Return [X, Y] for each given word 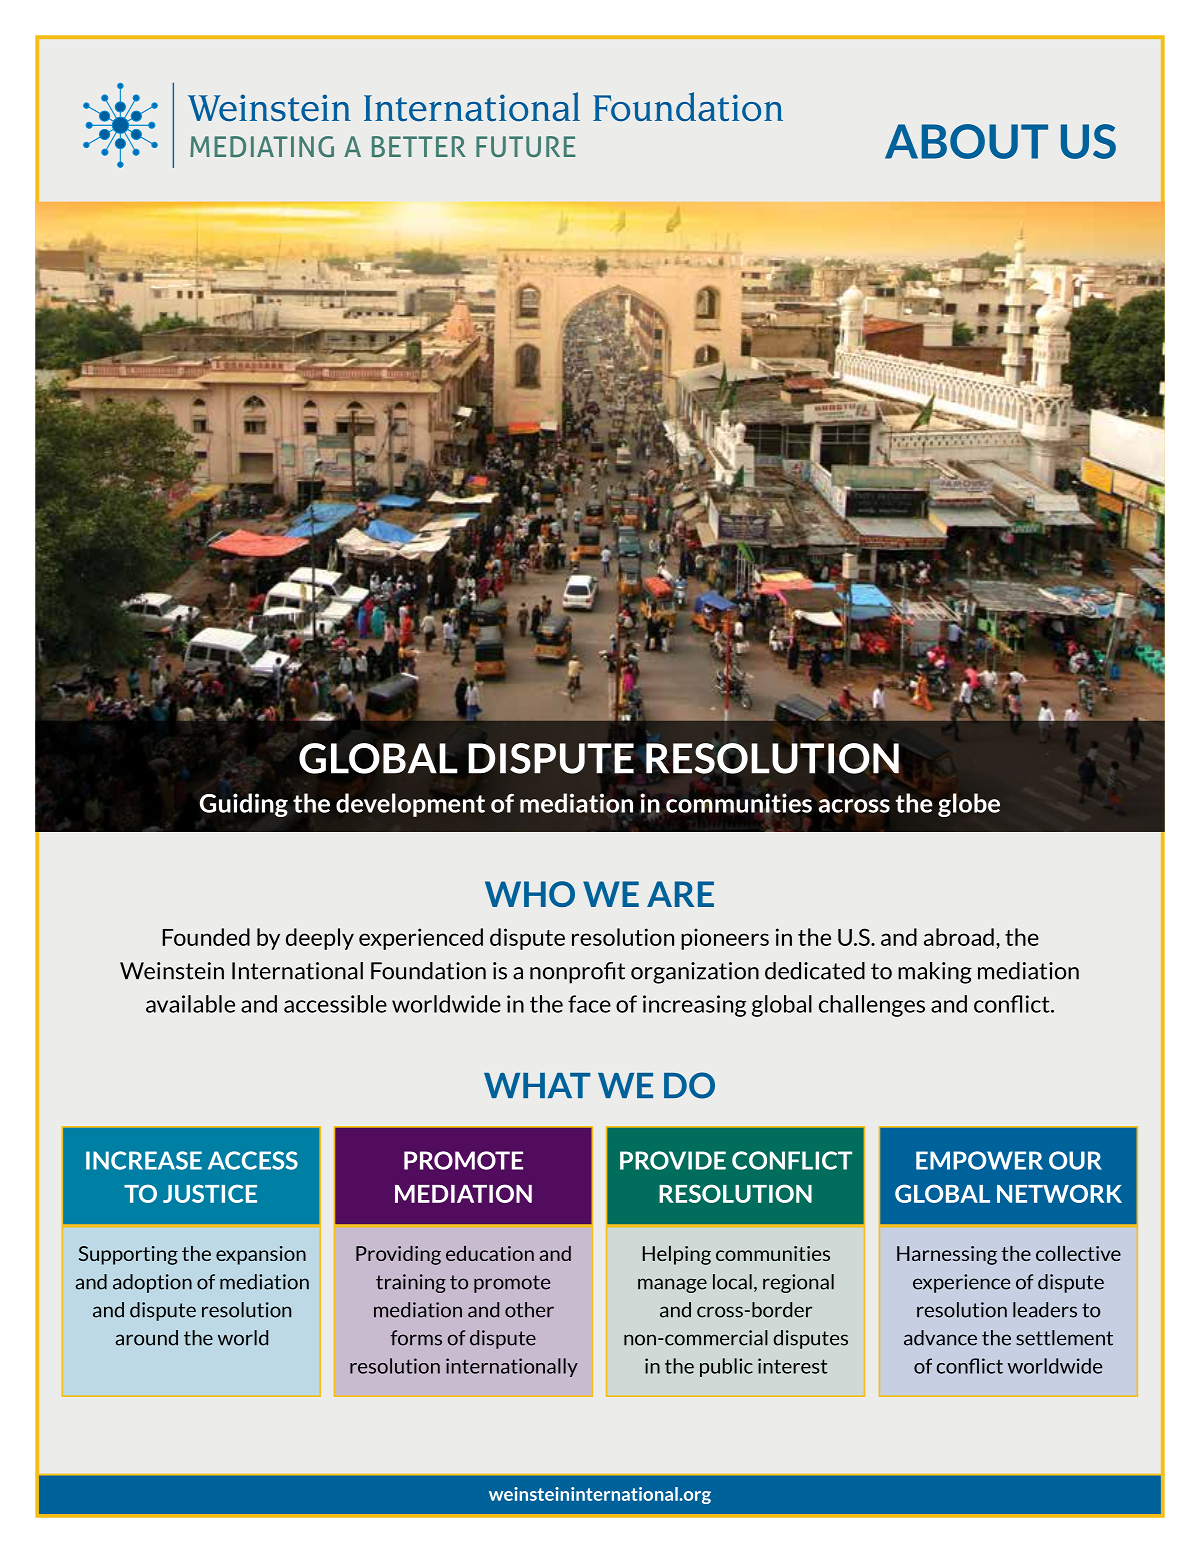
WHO [530, 894]
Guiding [244, 805]
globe [969, 805]
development [410, 805]
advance [940, 1338]
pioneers [725, 939]
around [146, 1338]
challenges [872, 1006]
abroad [959, 937]
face [589, 1004]
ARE [680, 894]
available [190, 1004]
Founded [206, 937]
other [529, 1310]
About [966, 141]
